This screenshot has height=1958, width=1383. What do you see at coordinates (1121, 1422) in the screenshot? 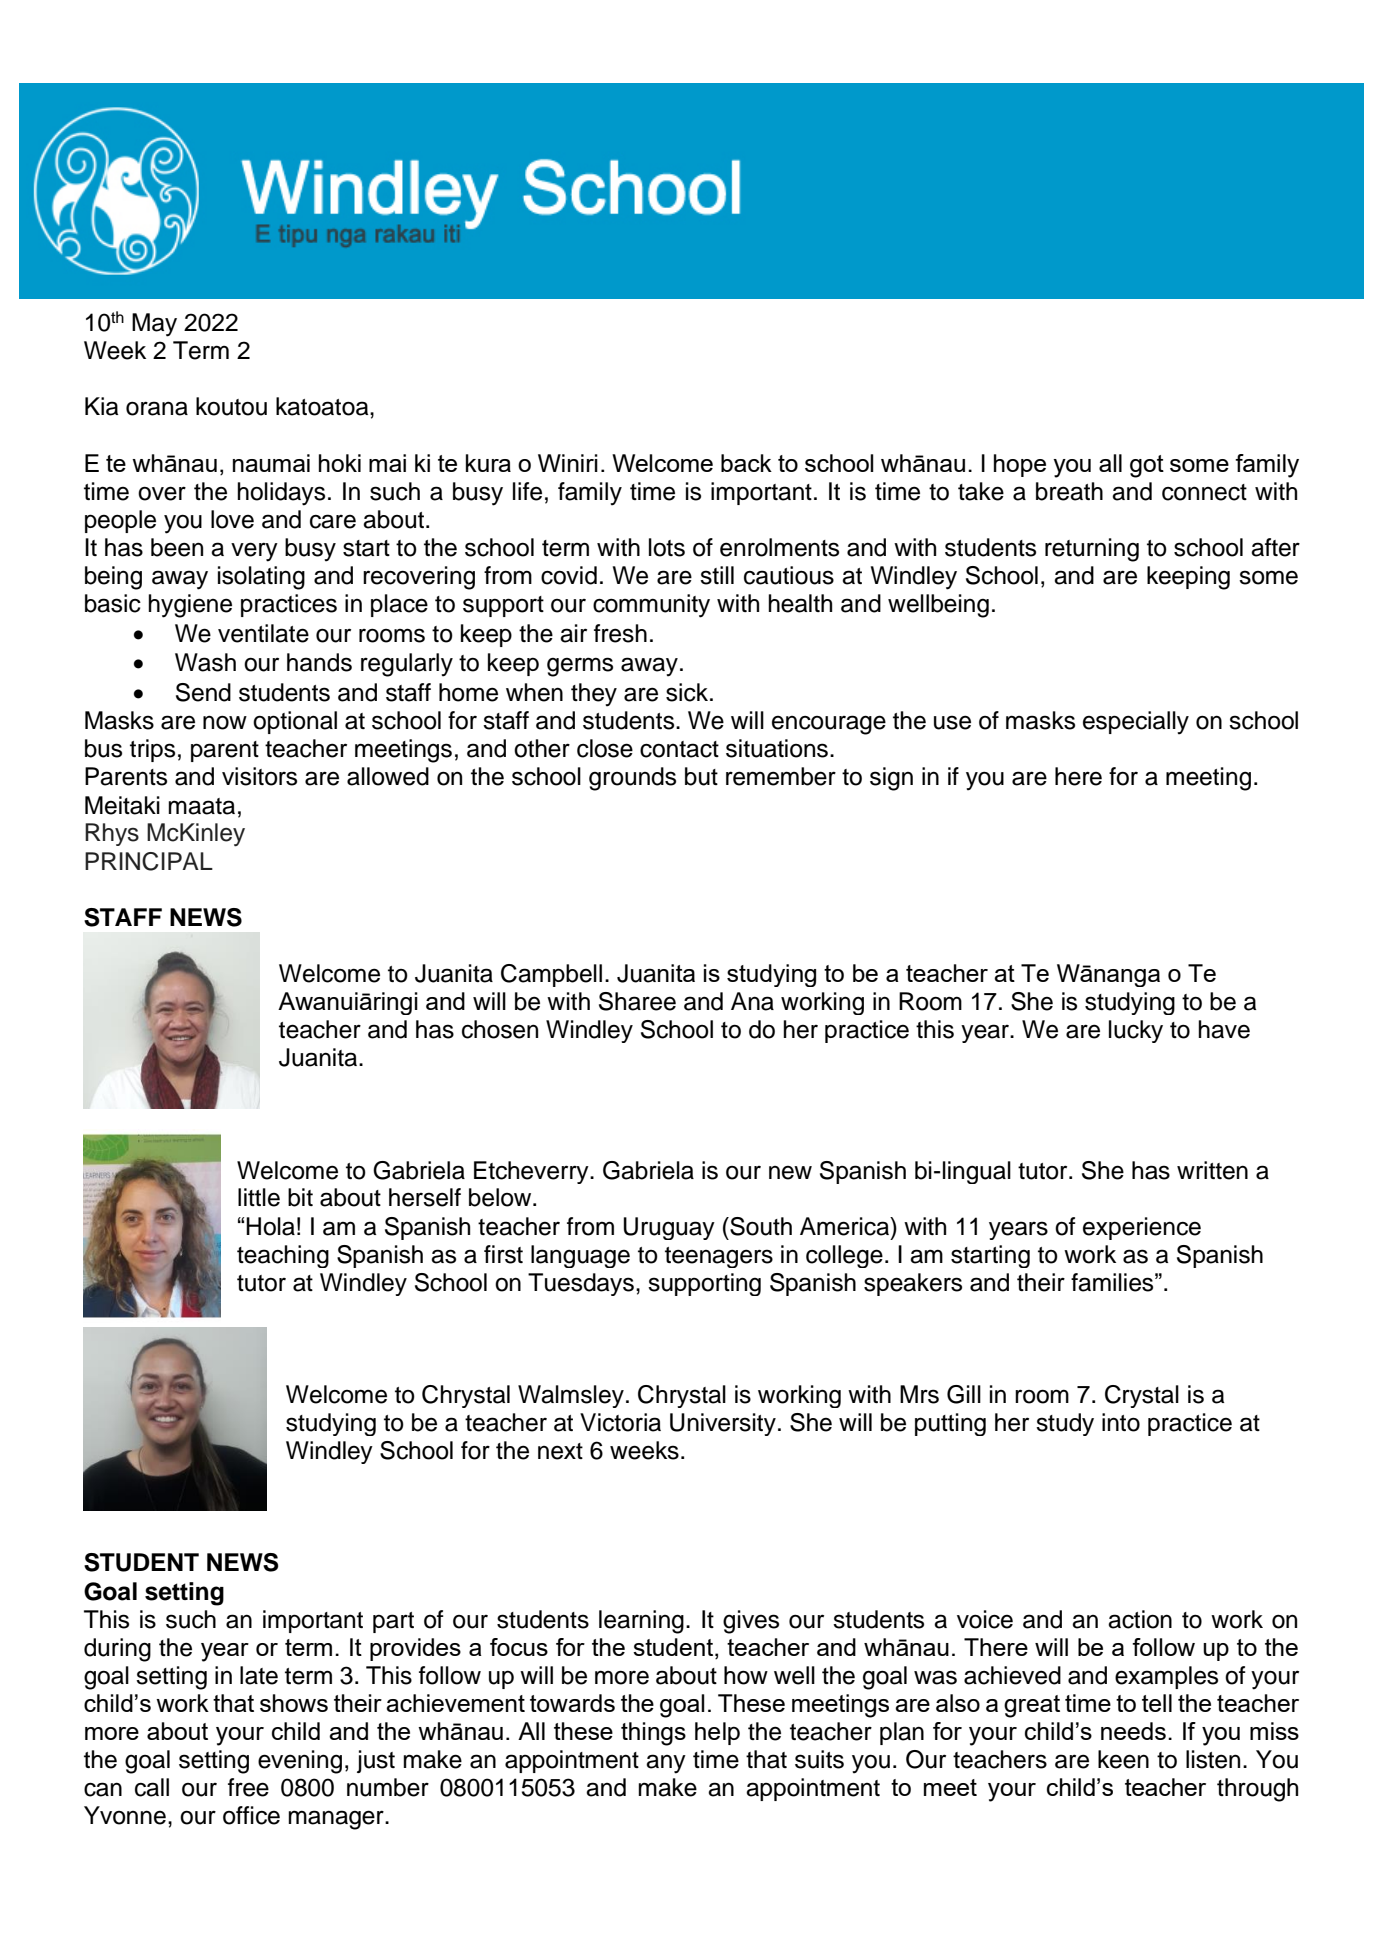
I see `into` at bounding box center [1121, 1422].
